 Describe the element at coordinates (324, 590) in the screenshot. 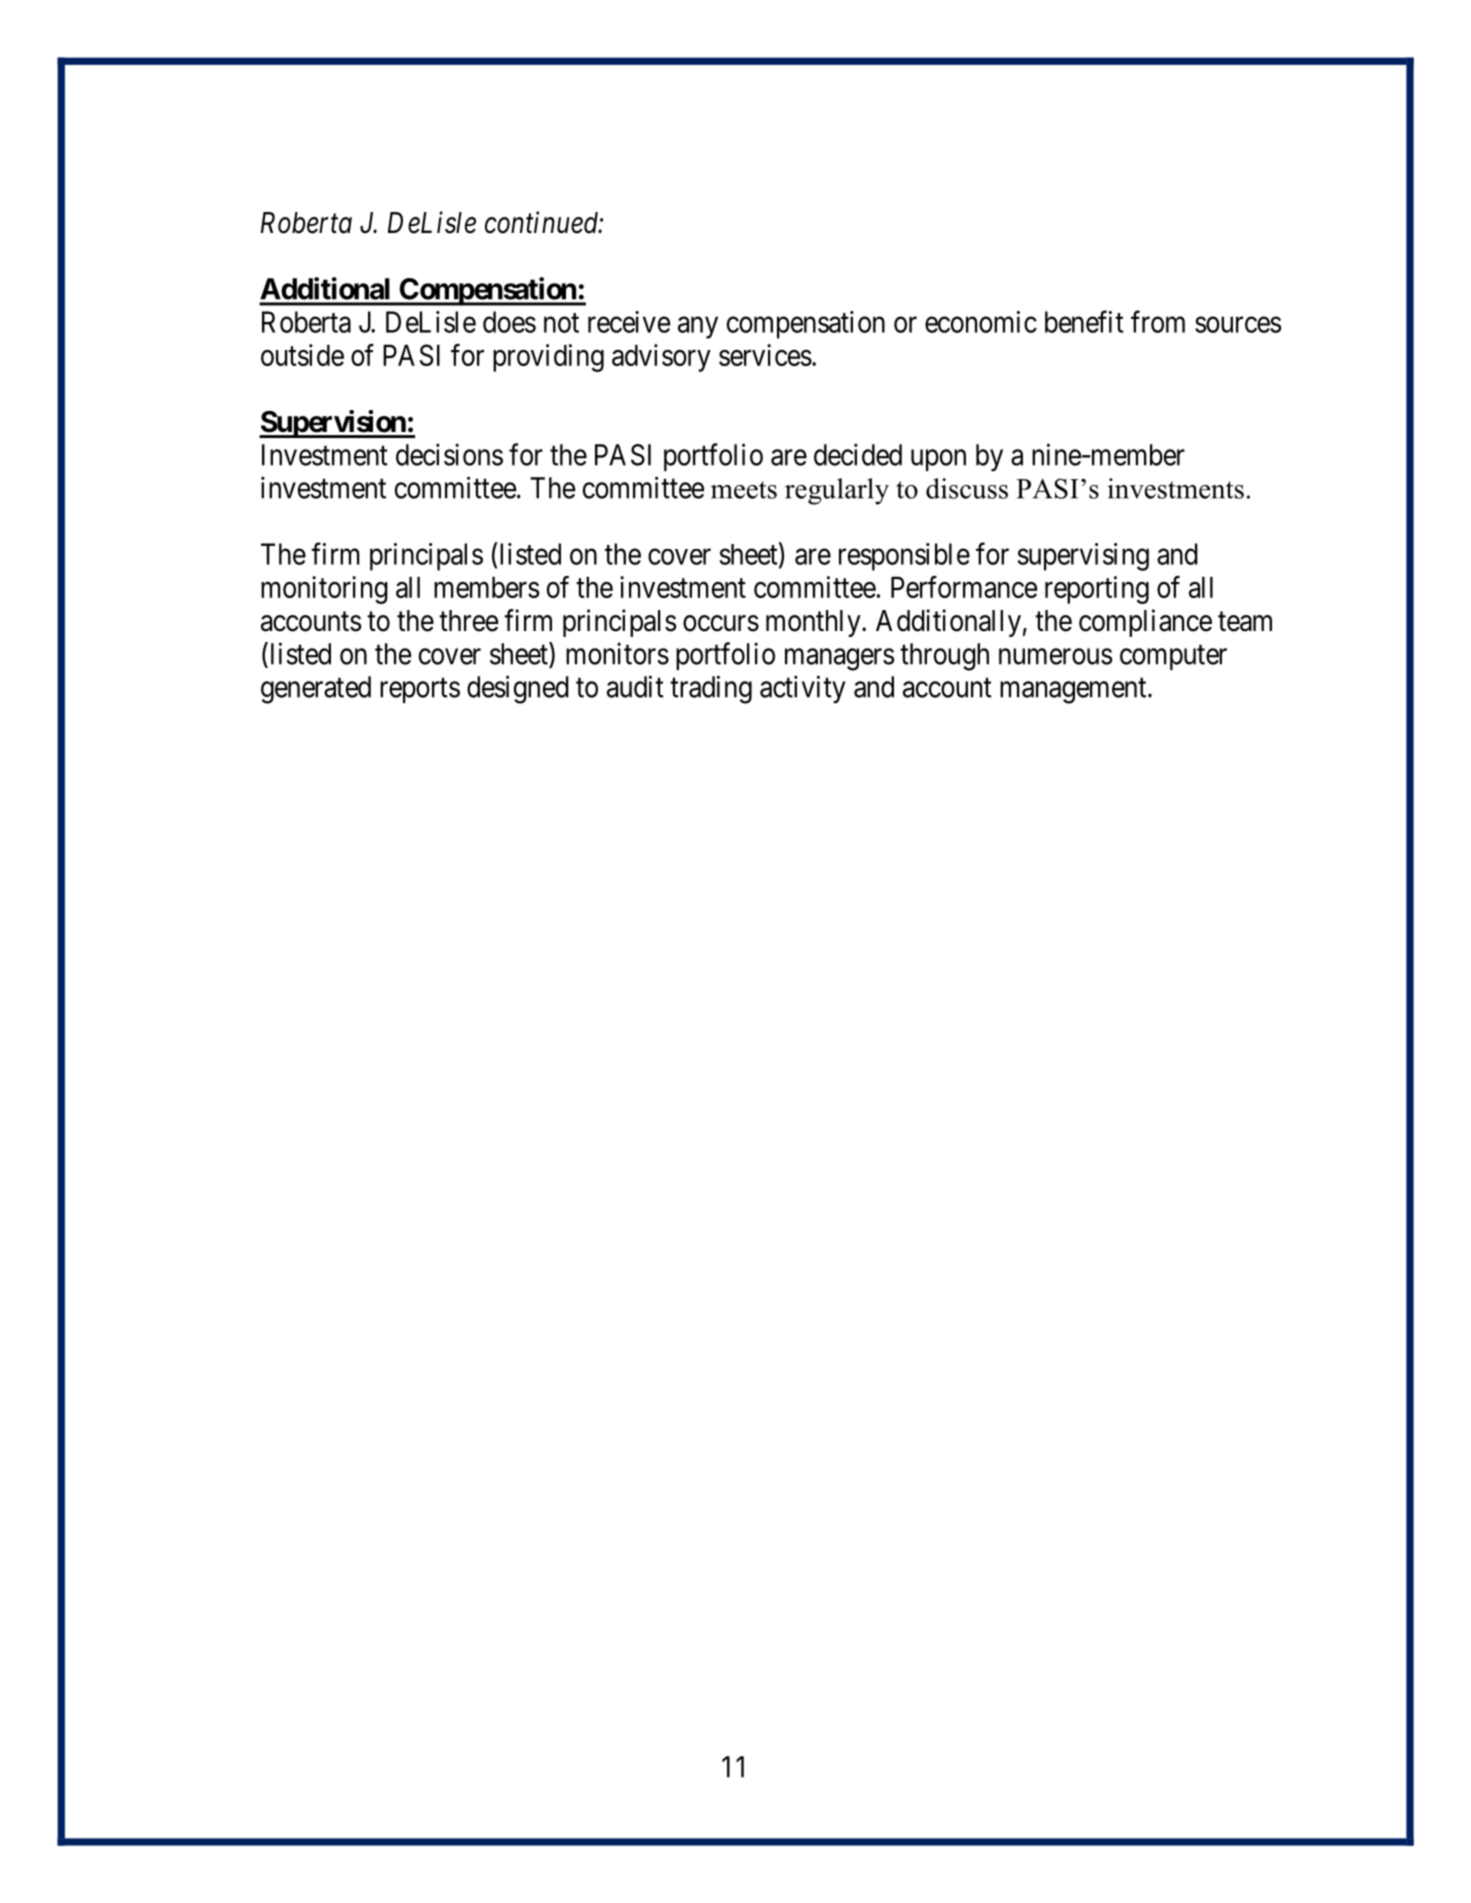

I see `monitoring` at that location.
